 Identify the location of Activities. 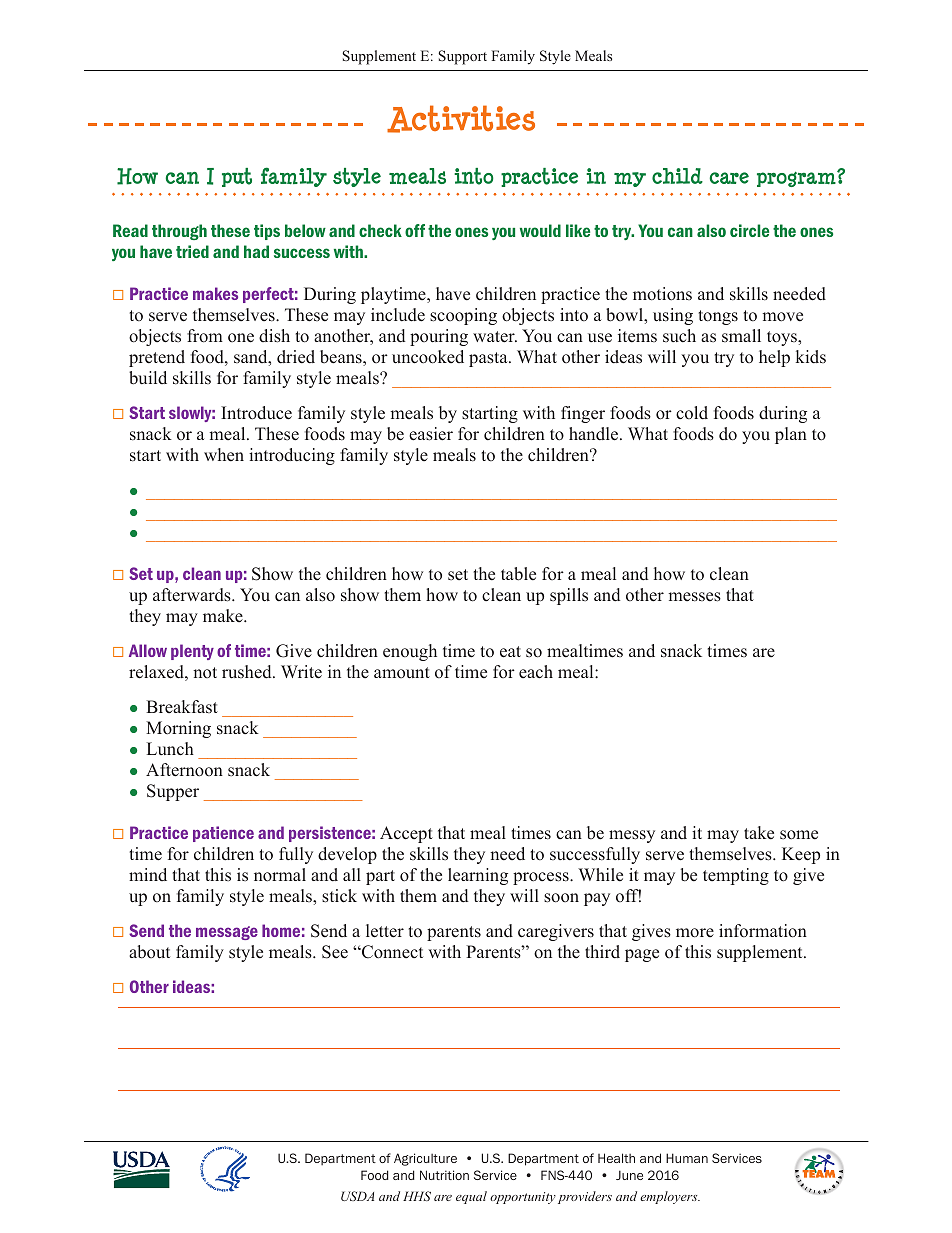
(461, 119).
